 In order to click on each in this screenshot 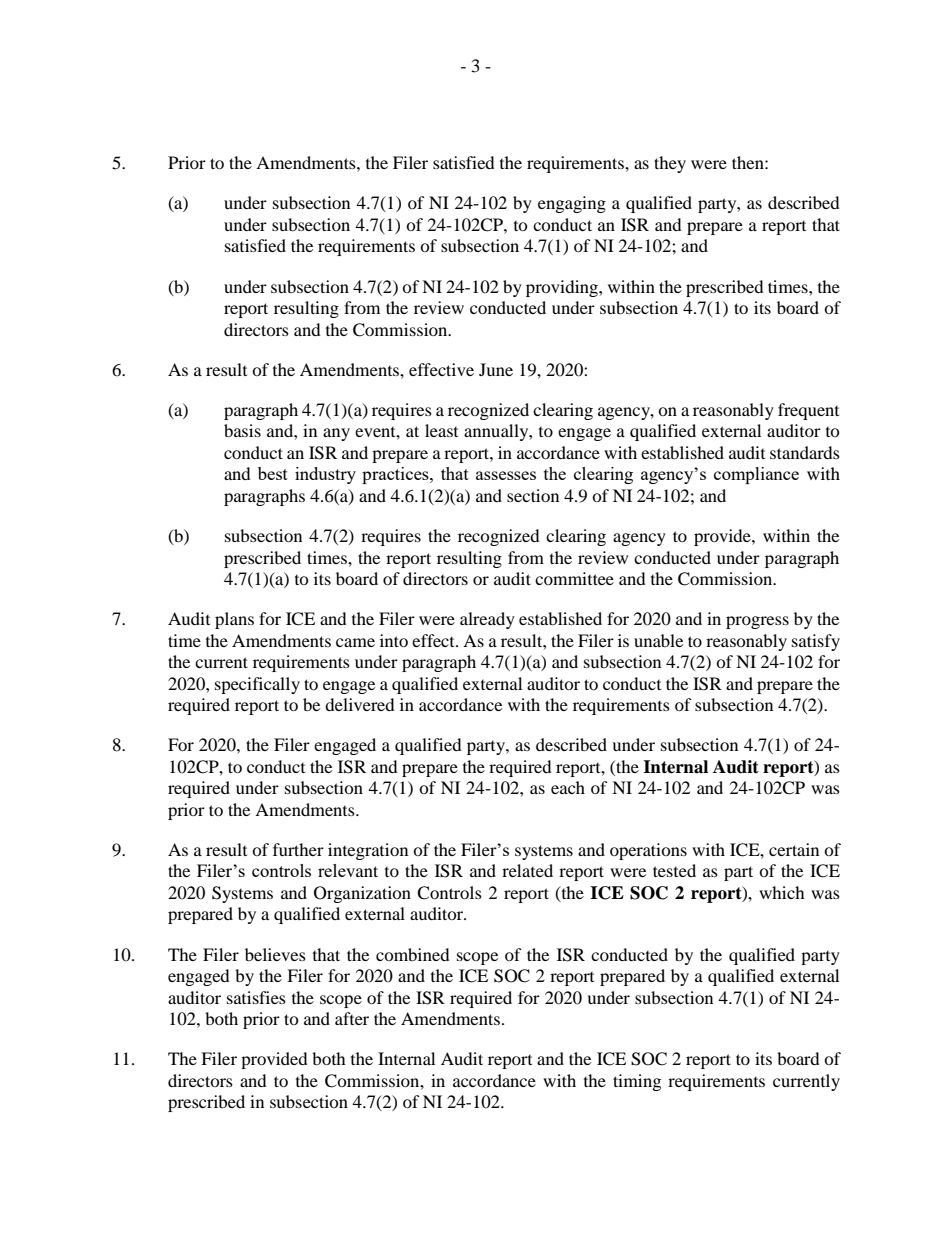, I will do `click(568, 787)`.
